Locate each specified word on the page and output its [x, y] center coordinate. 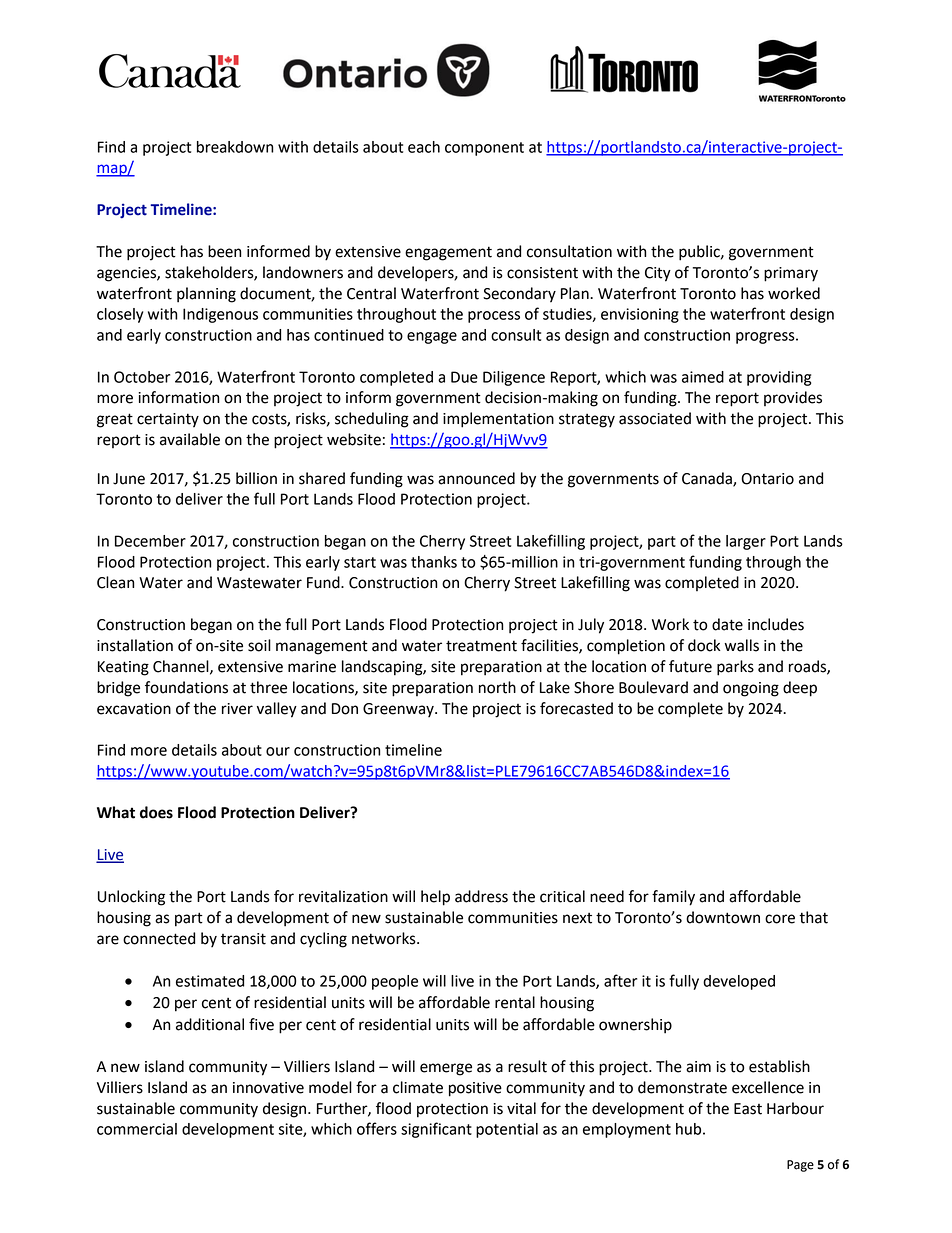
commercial [137, 1129]
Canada [708, 479]
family [673, 898]
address [481, 896]
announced [476, 478]
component [484, 149]
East [748, 1109]
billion [256, 478]
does [156, 812]
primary [791, 274]
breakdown [235, 147]
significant [436, 1130]
